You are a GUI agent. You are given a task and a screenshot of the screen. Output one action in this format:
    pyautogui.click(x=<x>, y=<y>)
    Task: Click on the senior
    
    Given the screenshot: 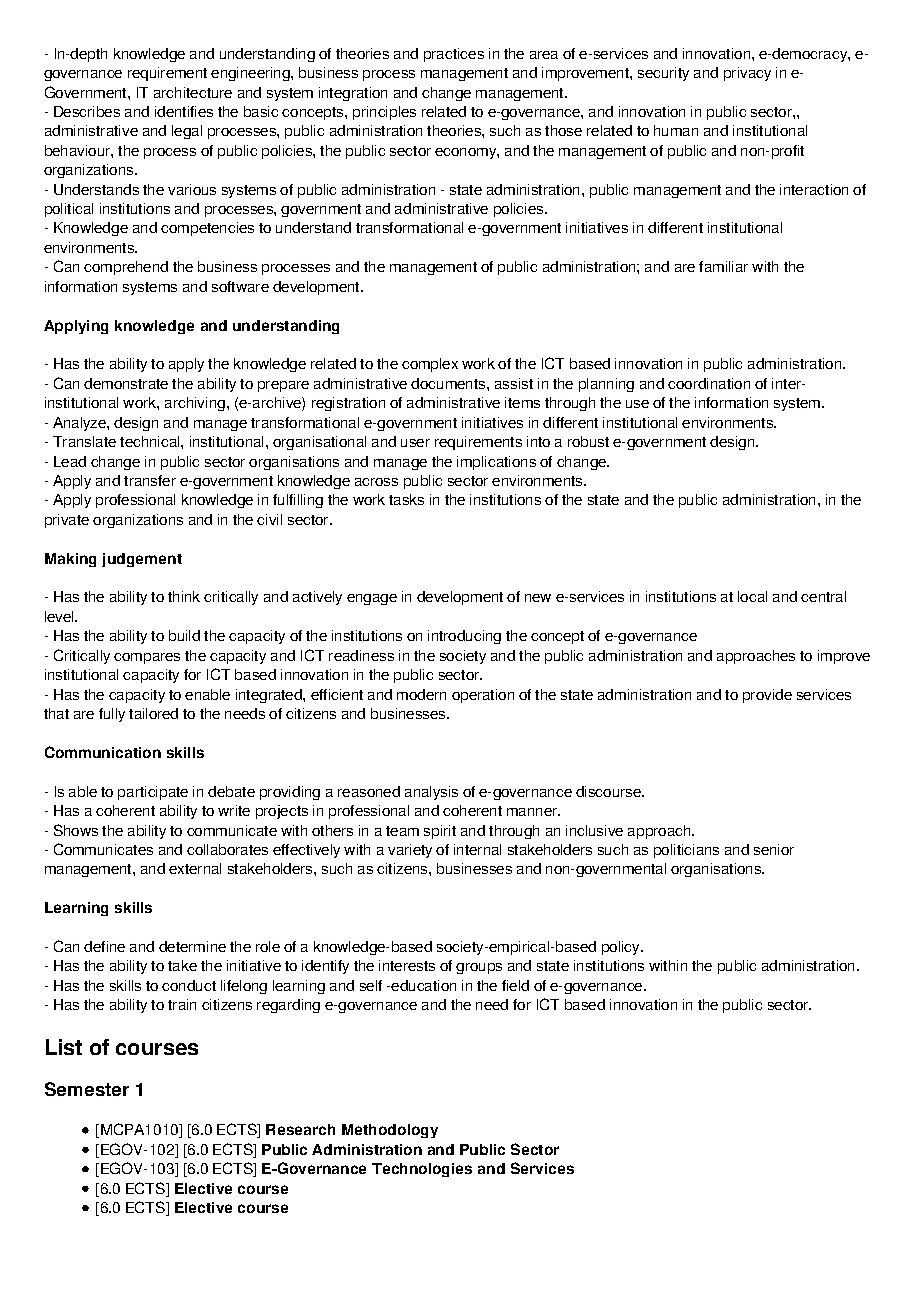 What is the action you would take?
    pyautogui.click(x=774, y=849)
